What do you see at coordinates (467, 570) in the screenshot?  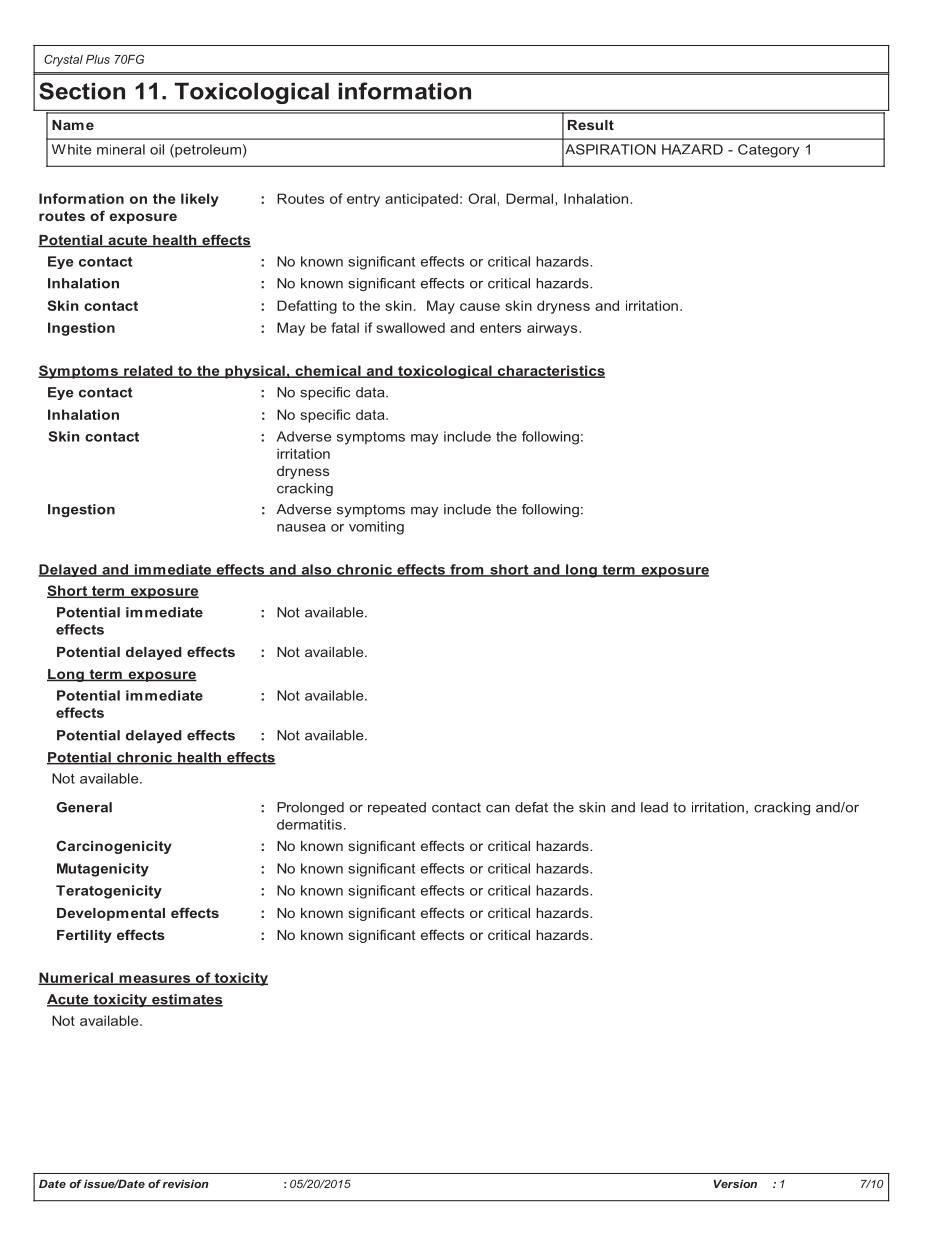 I see `from` at bounding box center [467, 570].
